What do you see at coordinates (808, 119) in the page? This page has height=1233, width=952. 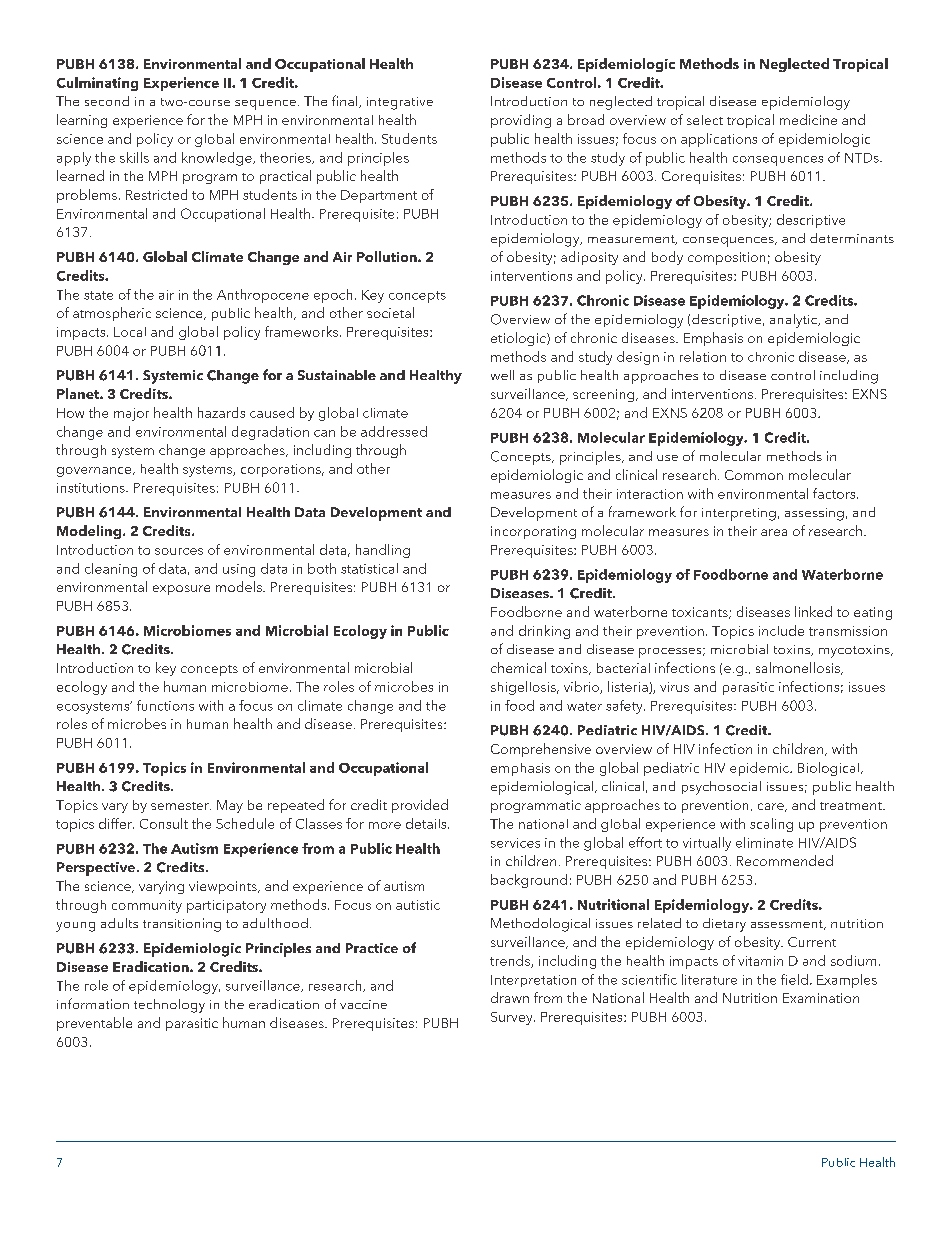 I see `medicine` at bounding box center [808, 119].
